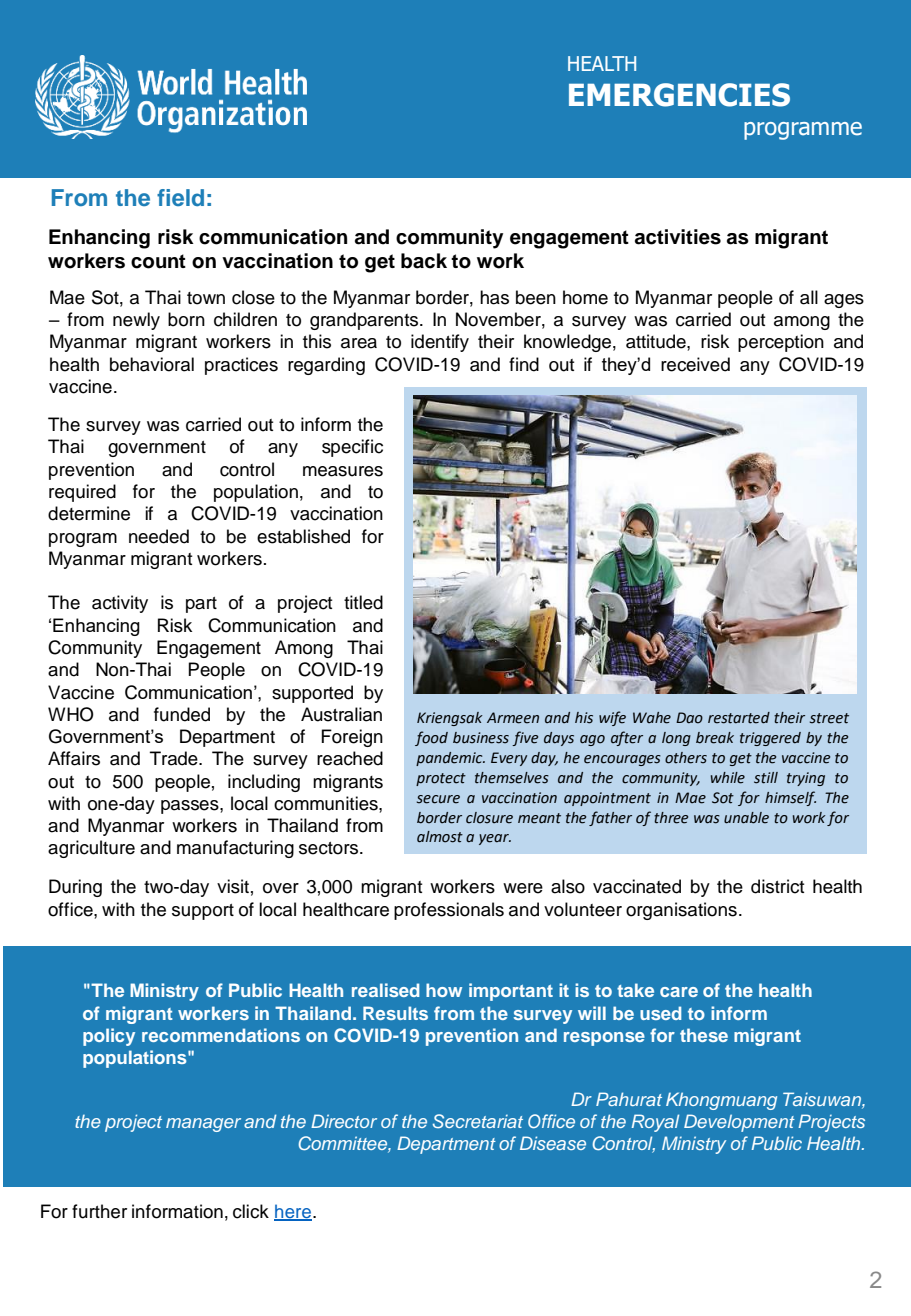 The height and width of the page is (1316, 911). I want to click on back, so click(424, 261).
